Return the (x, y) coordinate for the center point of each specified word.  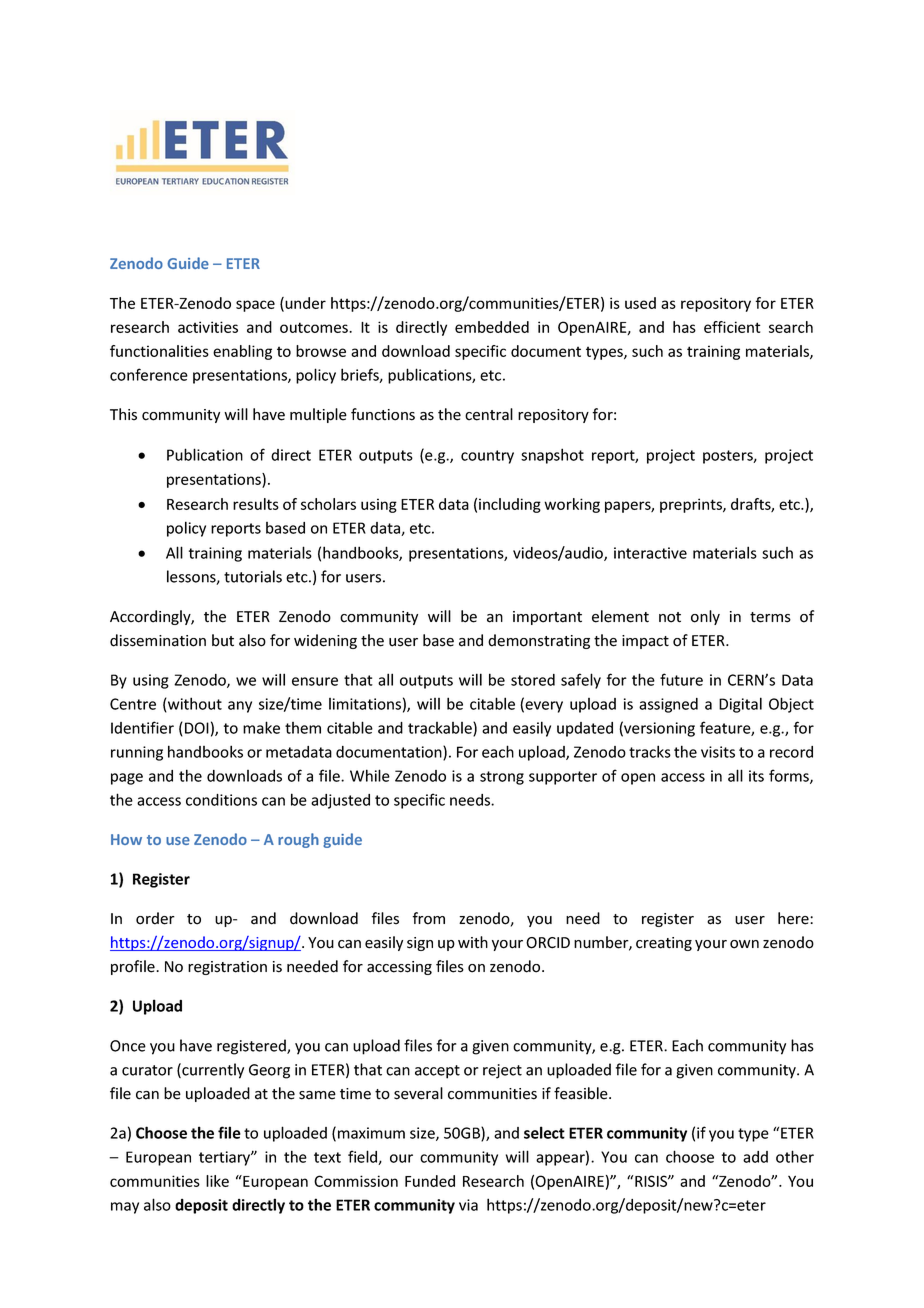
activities (208, 327)
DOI (197, 728)
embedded (492, 327)
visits (718, 752)
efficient (732, 327)
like (217, 1181)
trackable (441, 729)
